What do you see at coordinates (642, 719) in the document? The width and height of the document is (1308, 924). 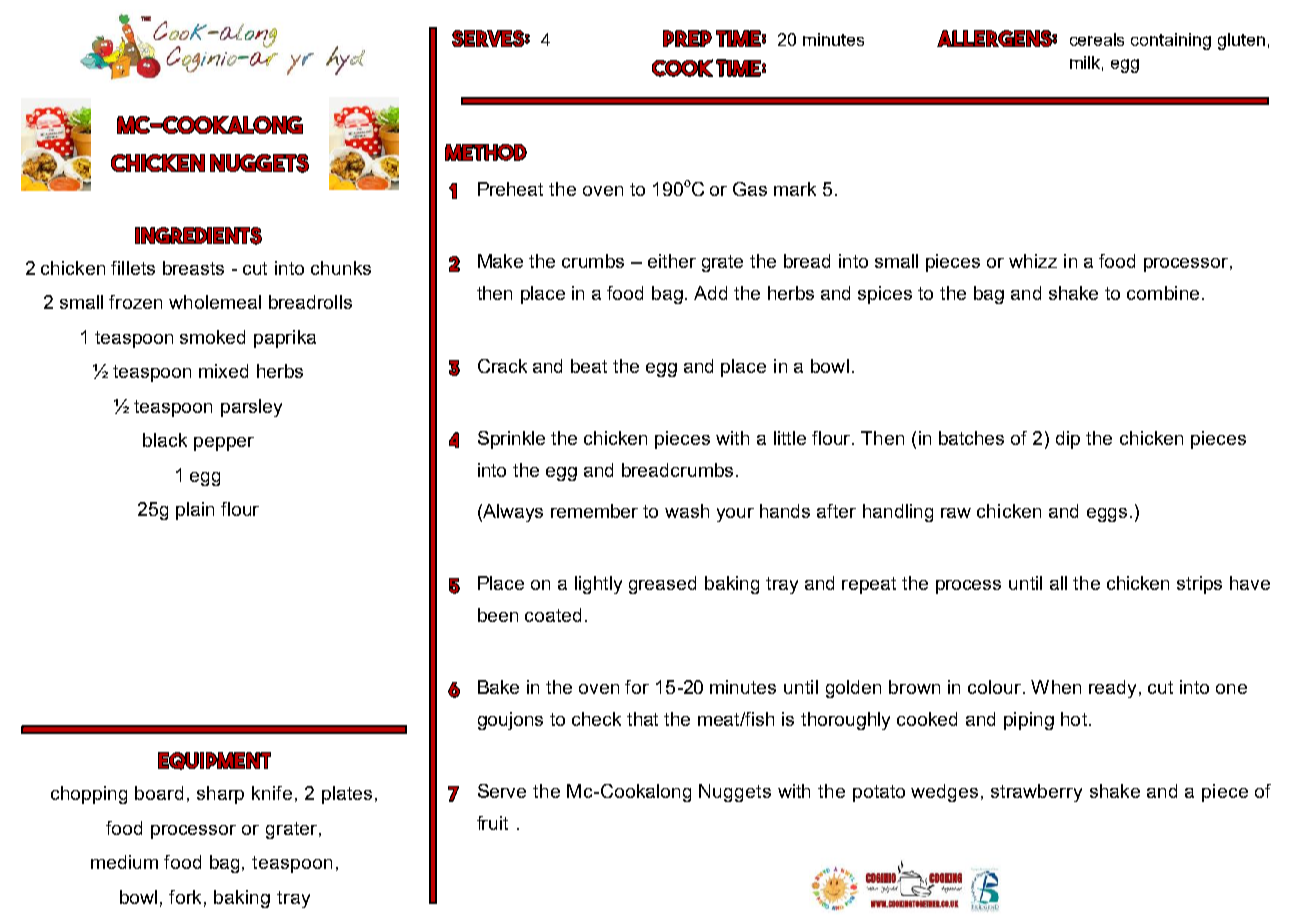 I see `that` at bounding box center [642, 719].
